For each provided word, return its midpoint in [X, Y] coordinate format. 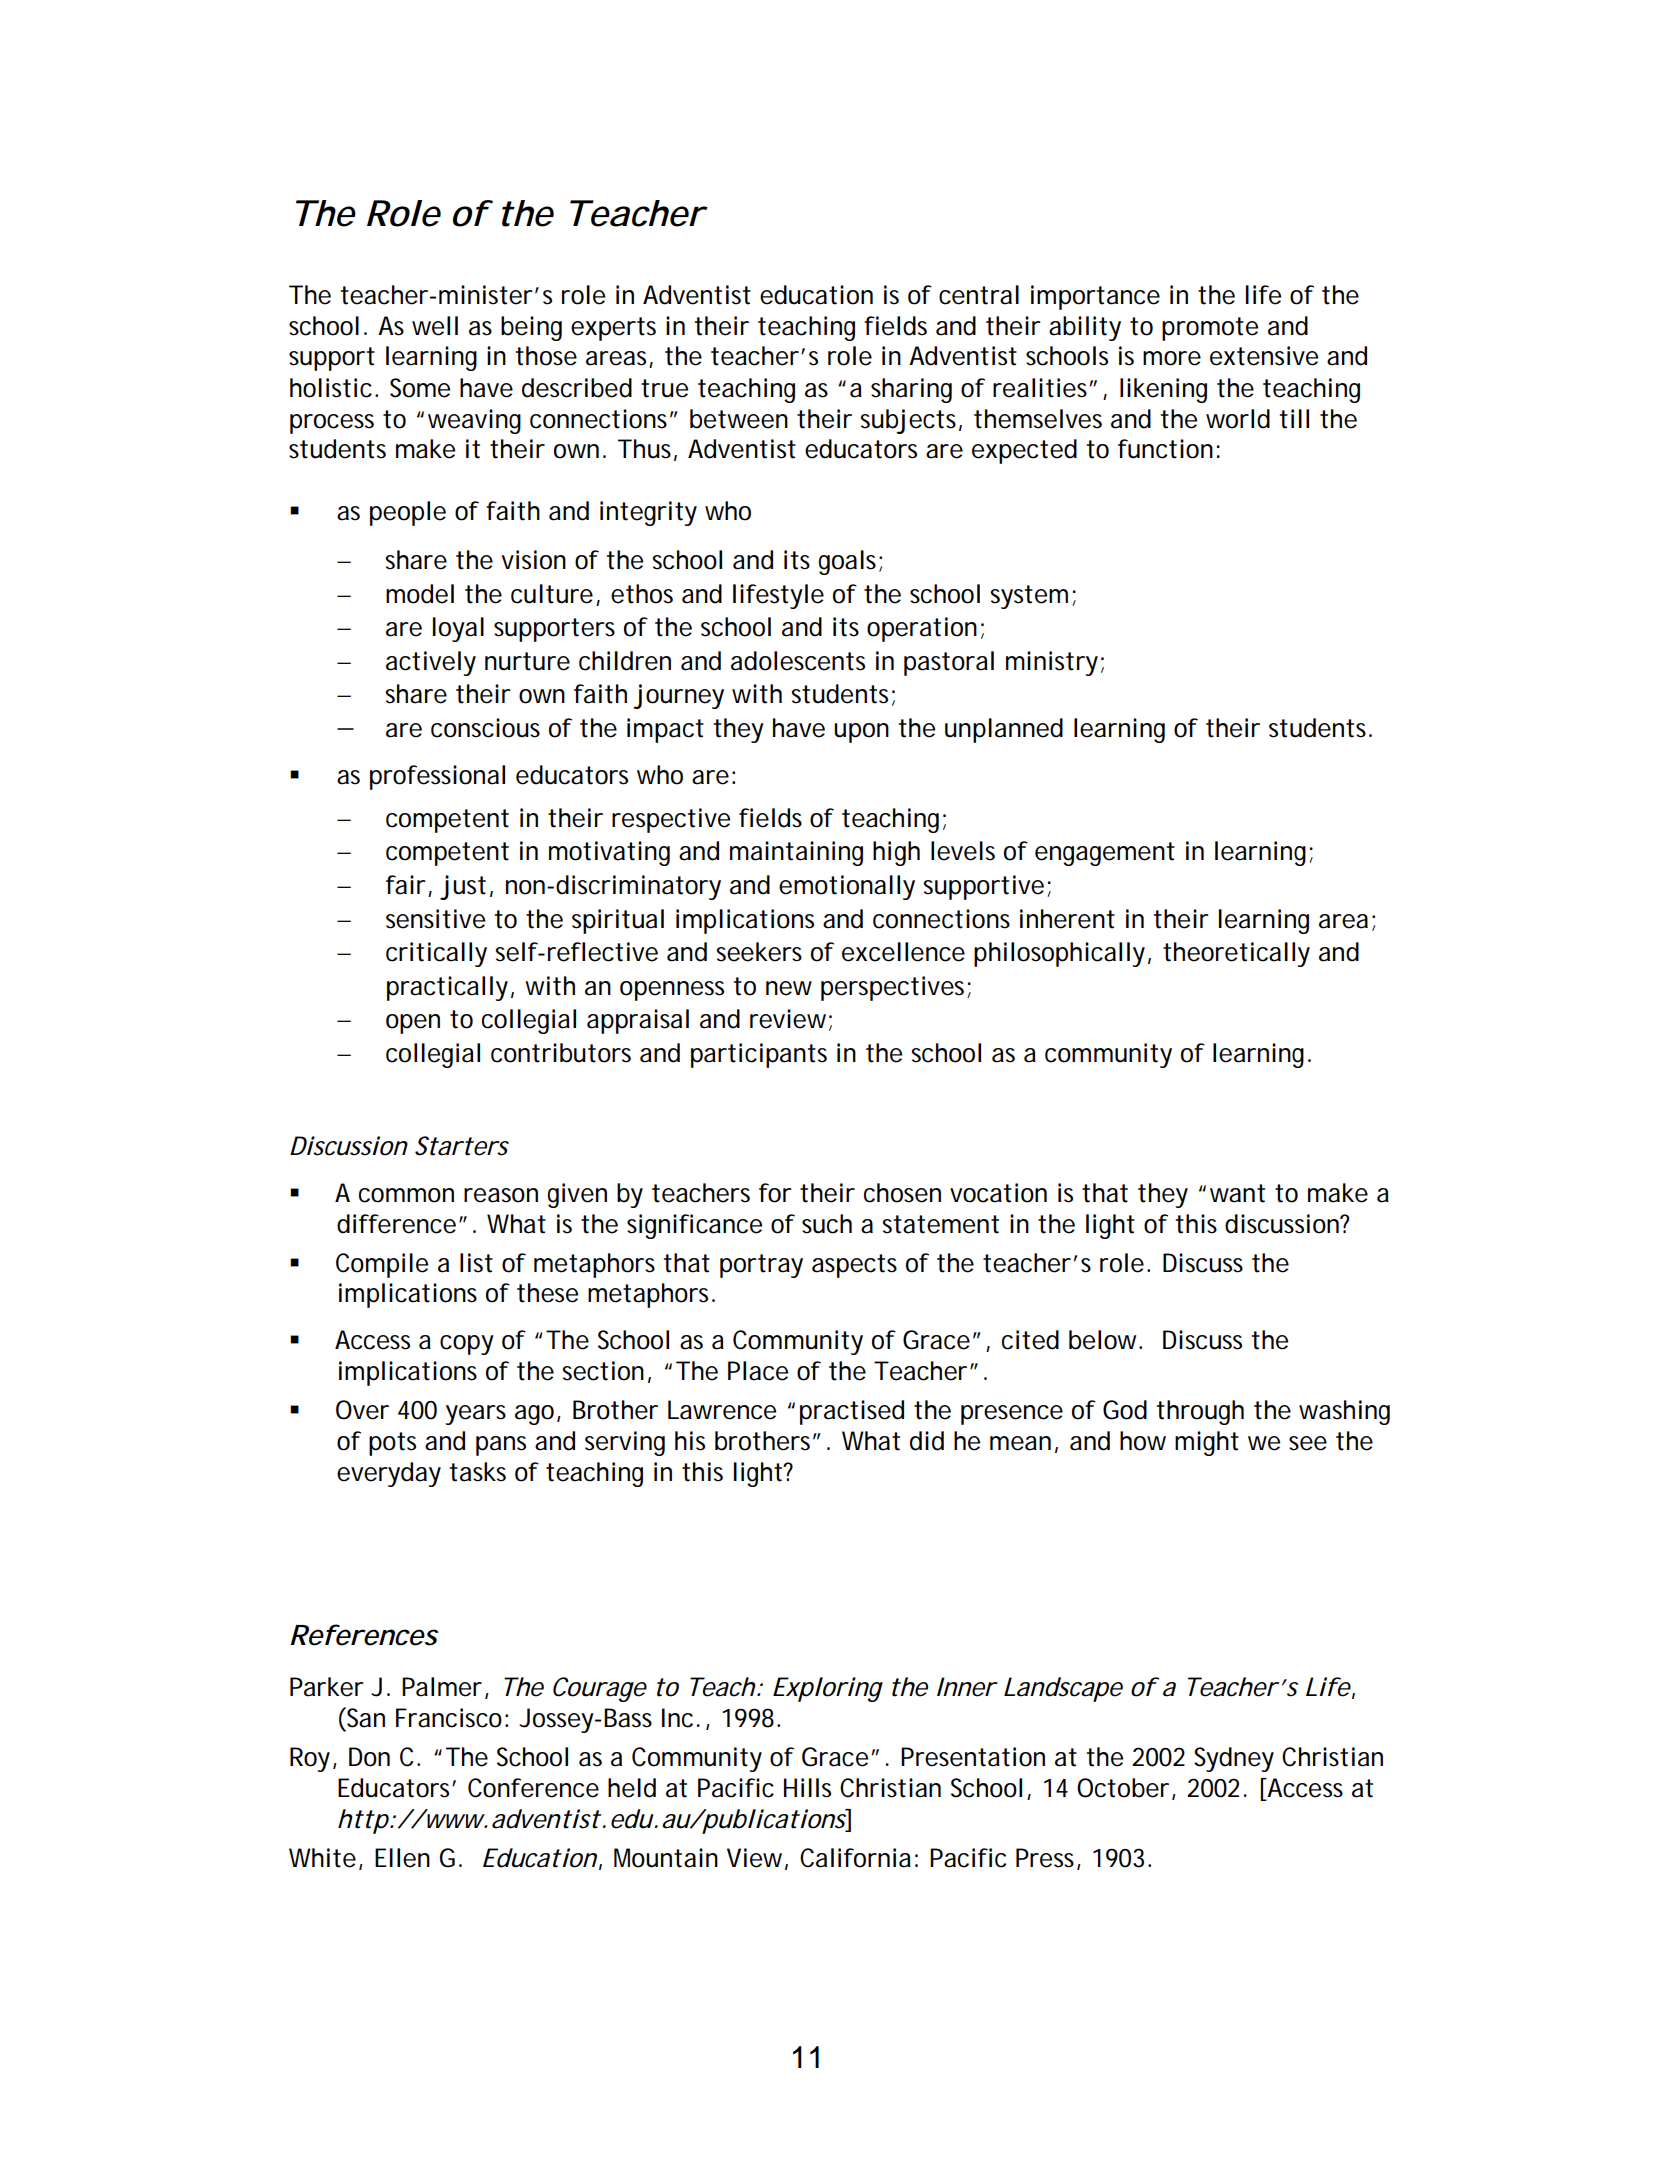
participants [759, 1055]
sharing [911, 390]
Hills [807, 1788]
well [435, 326]
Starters [462, 1146]
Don [369, 1757]
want [1237, 1193]
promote [1210, 329]
